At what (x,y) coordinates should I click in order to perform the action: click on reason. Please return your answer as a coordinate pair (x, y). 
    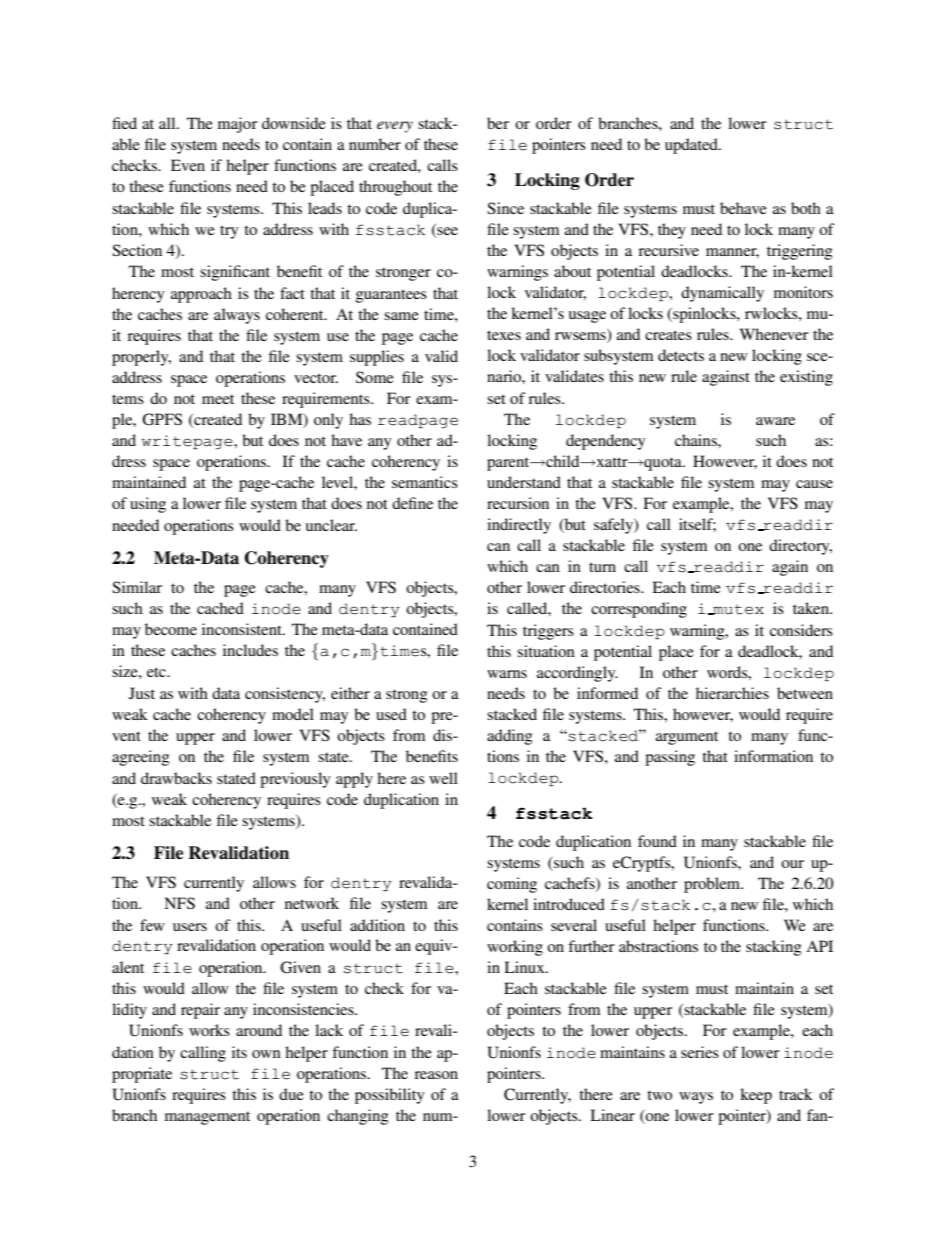
    Looking at the image, I should click on (436, 1075).
